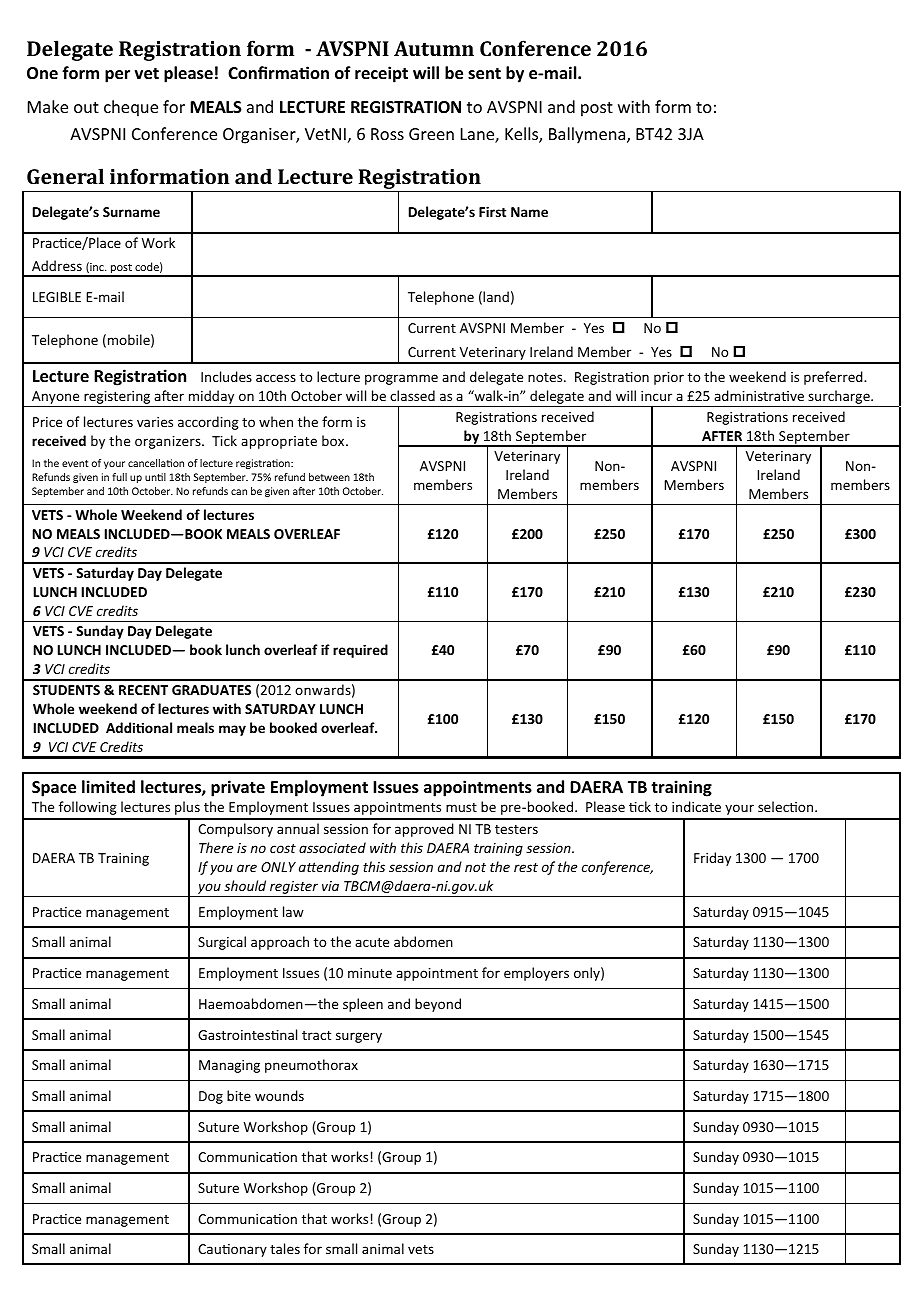  I want to click on tales, so click(285, 1248).
